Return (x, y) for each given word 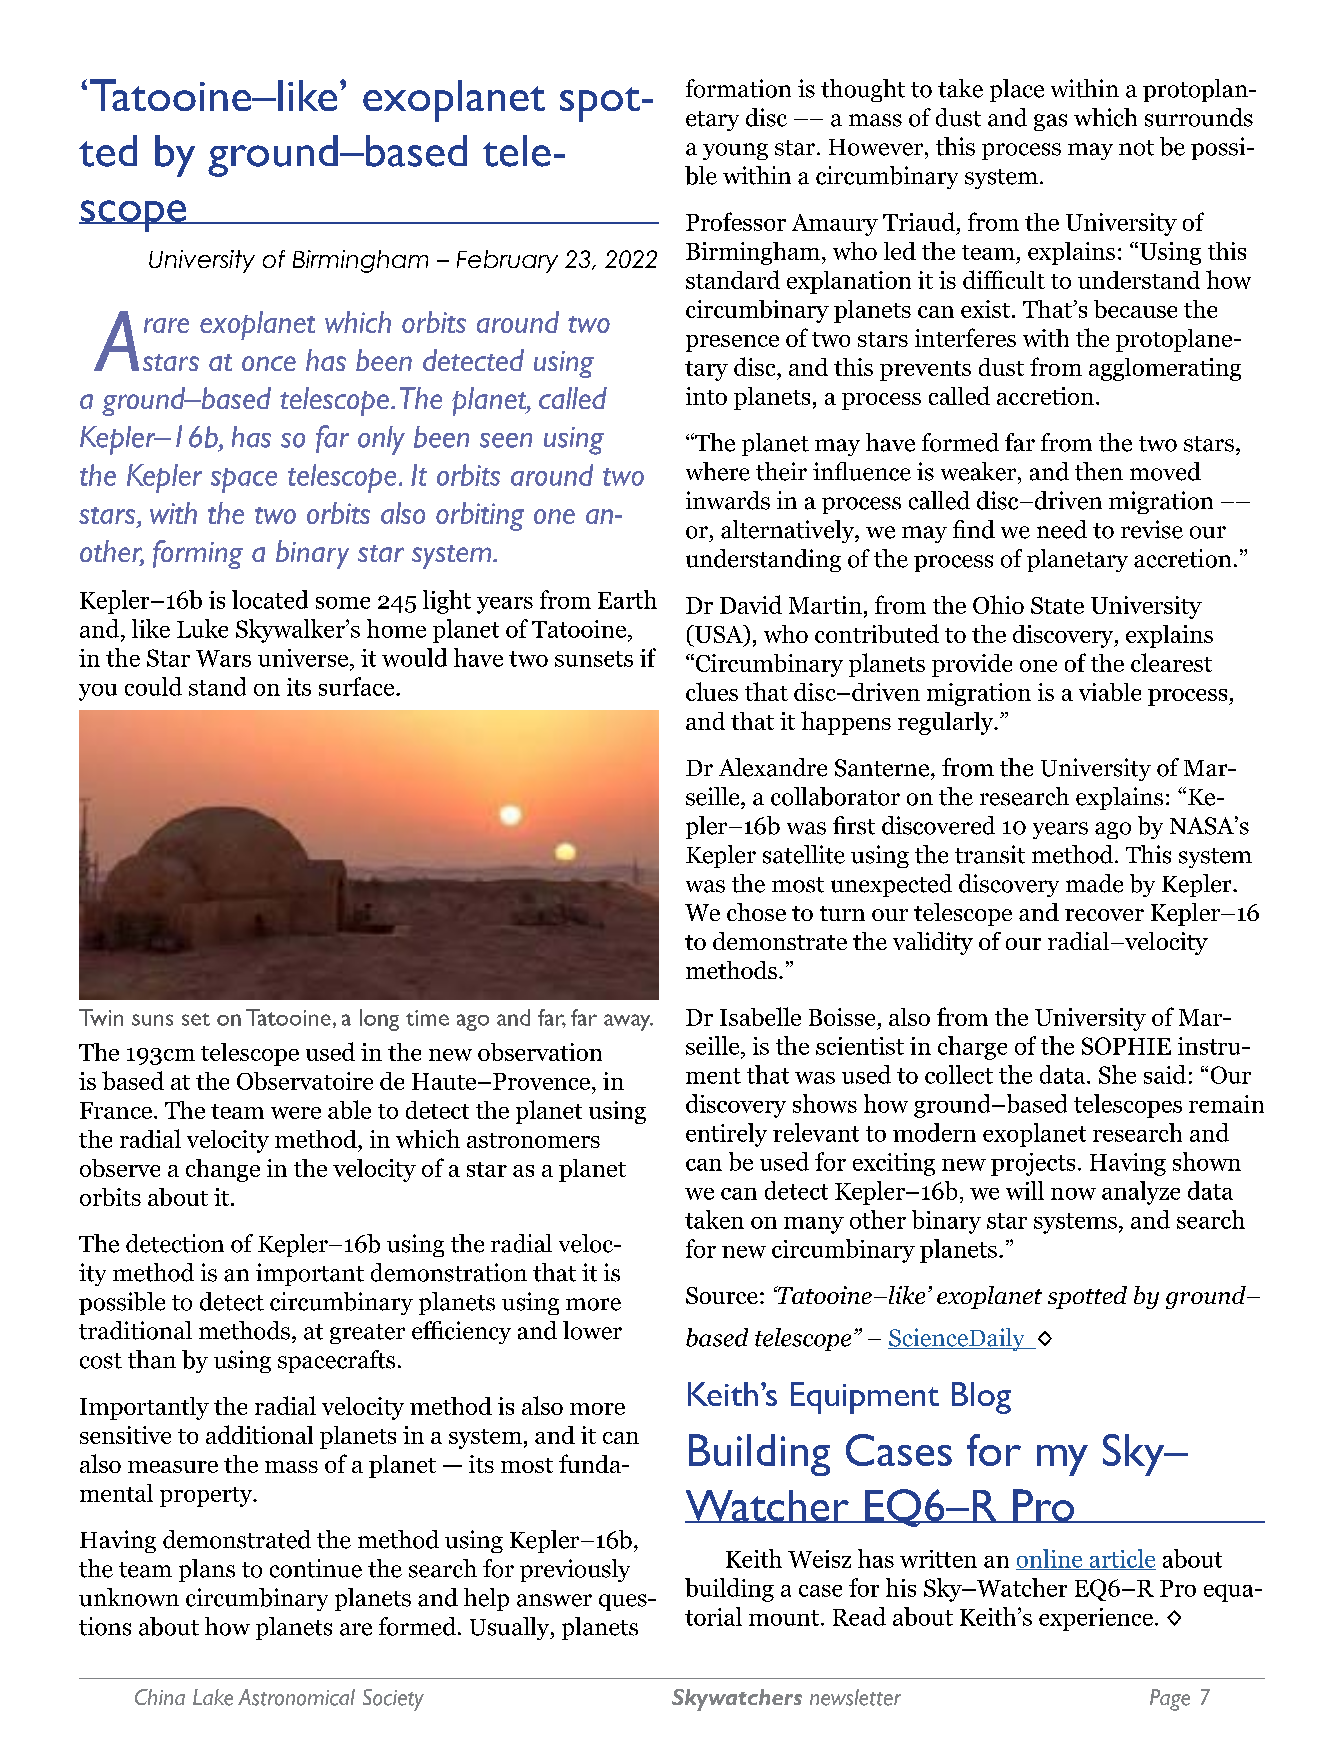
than (152, 1359)
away (628, 1022)
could (153, 686)
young (735, 151)
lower (592, 1330)
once (269, 363)
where (718, 471)
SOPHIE (1126, 1046)
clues (712, 691)
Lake (213, 1697)
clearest (1171, 662)
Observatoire (305, 1081)
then (1099, 471)
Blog (981, 1398)
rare (166, 325)
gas (1050, 122)
